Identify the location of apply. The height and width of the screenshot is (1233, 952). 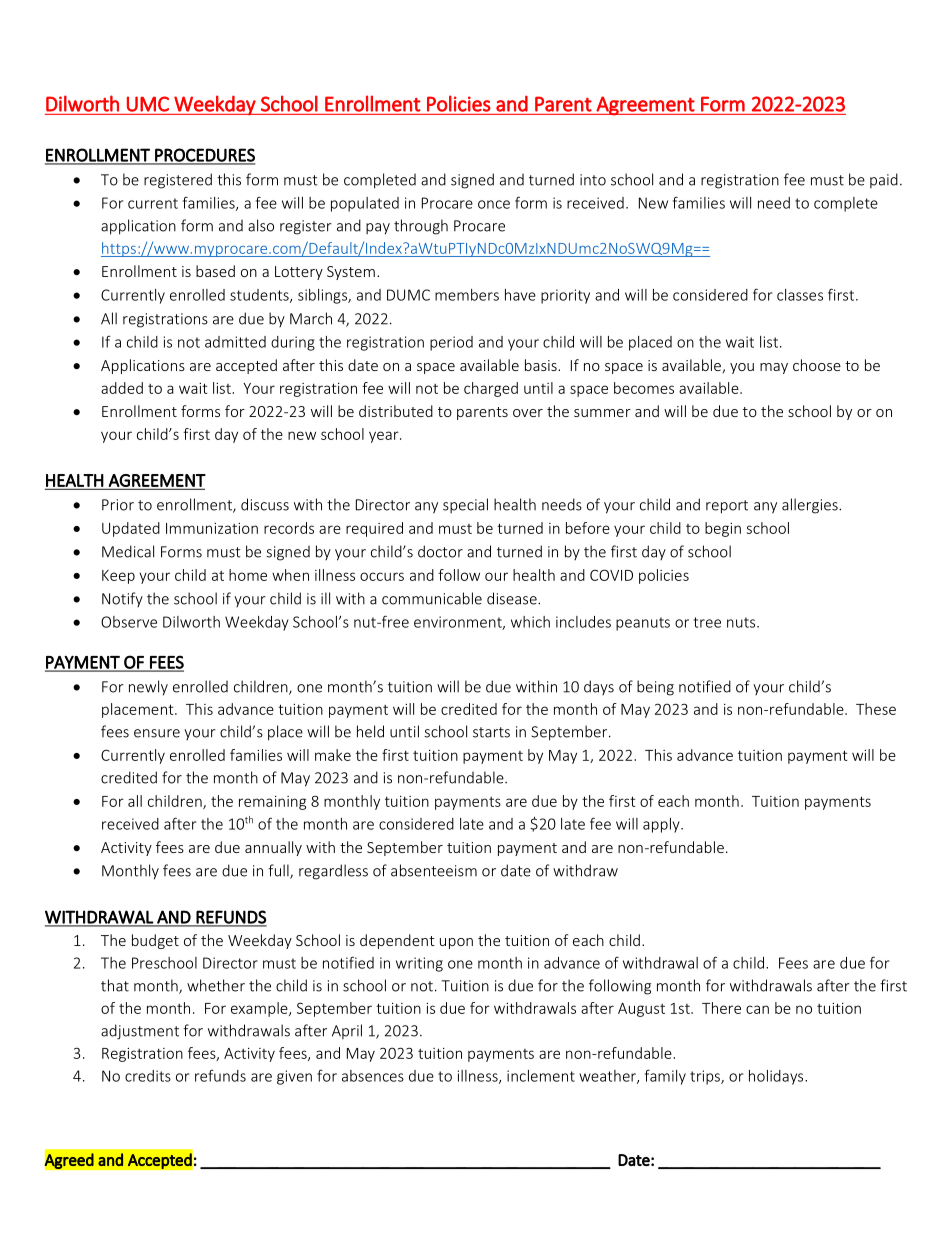
(662, 825).
